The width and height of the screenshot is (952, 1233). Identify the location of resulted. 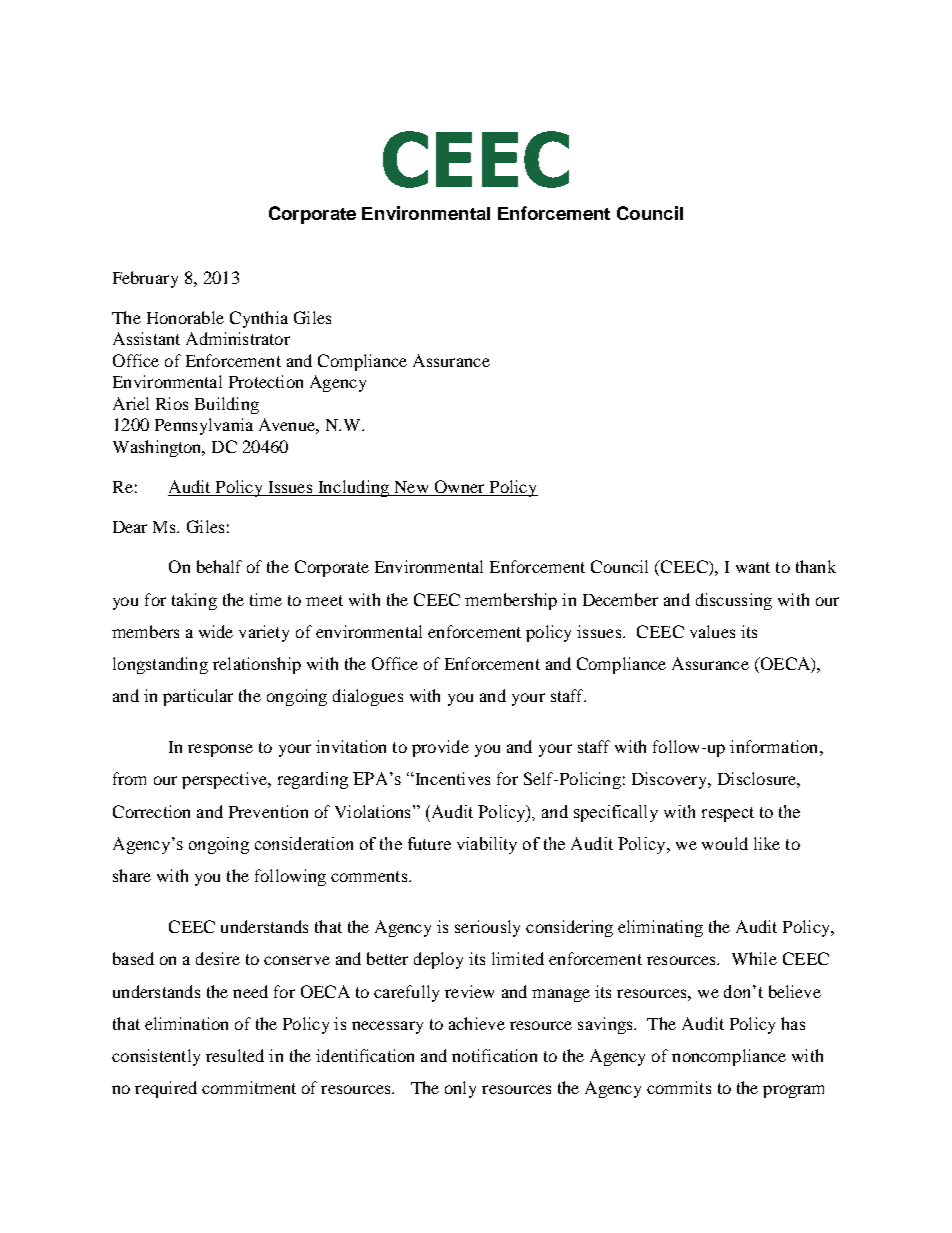
(235, 1055).
